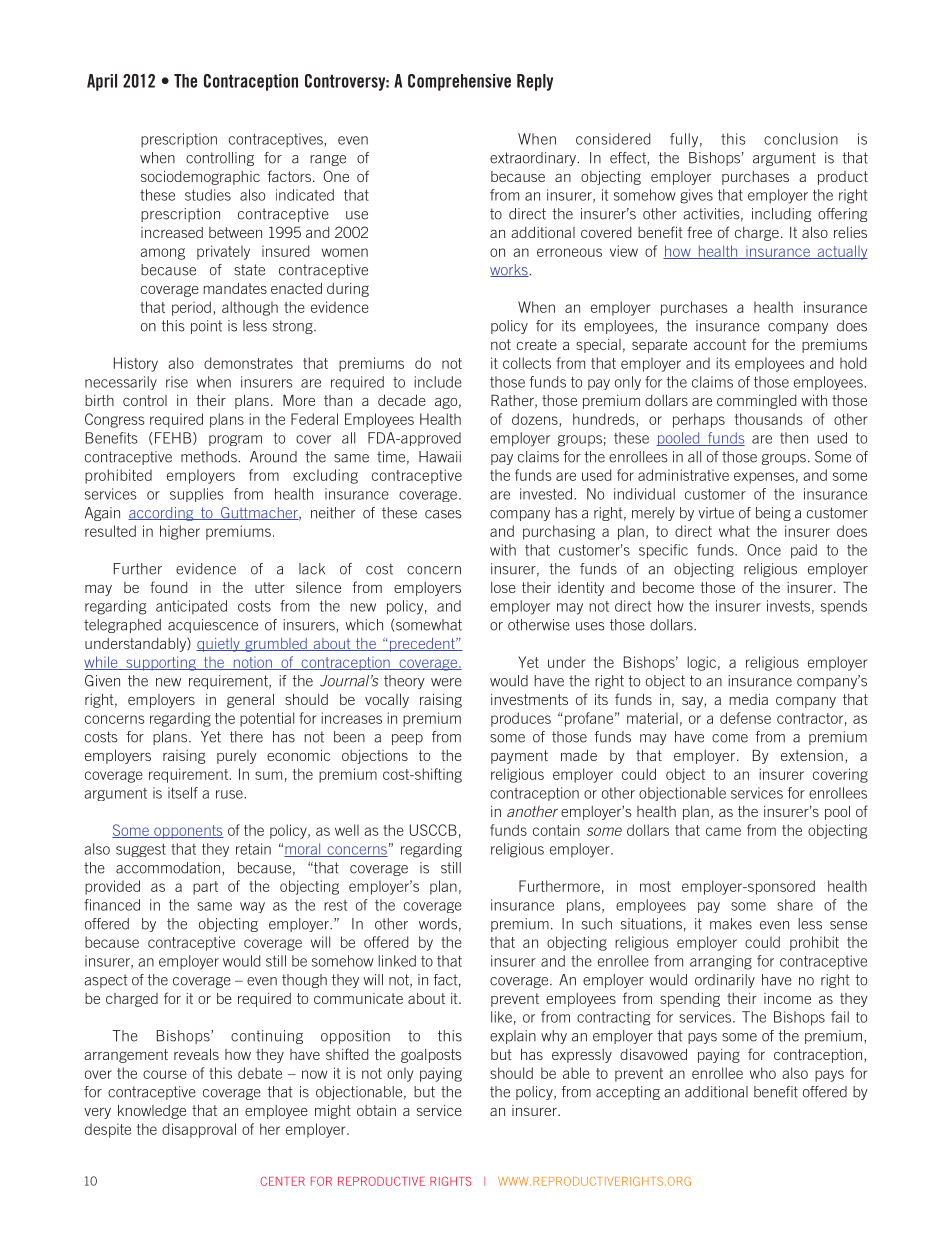 Image resolution: width=952 pixels, height=1233 pixels. What do you see at coordinates (200, 178) in the image?
I see `sociodemographic` at bounding box center [200, 178].
